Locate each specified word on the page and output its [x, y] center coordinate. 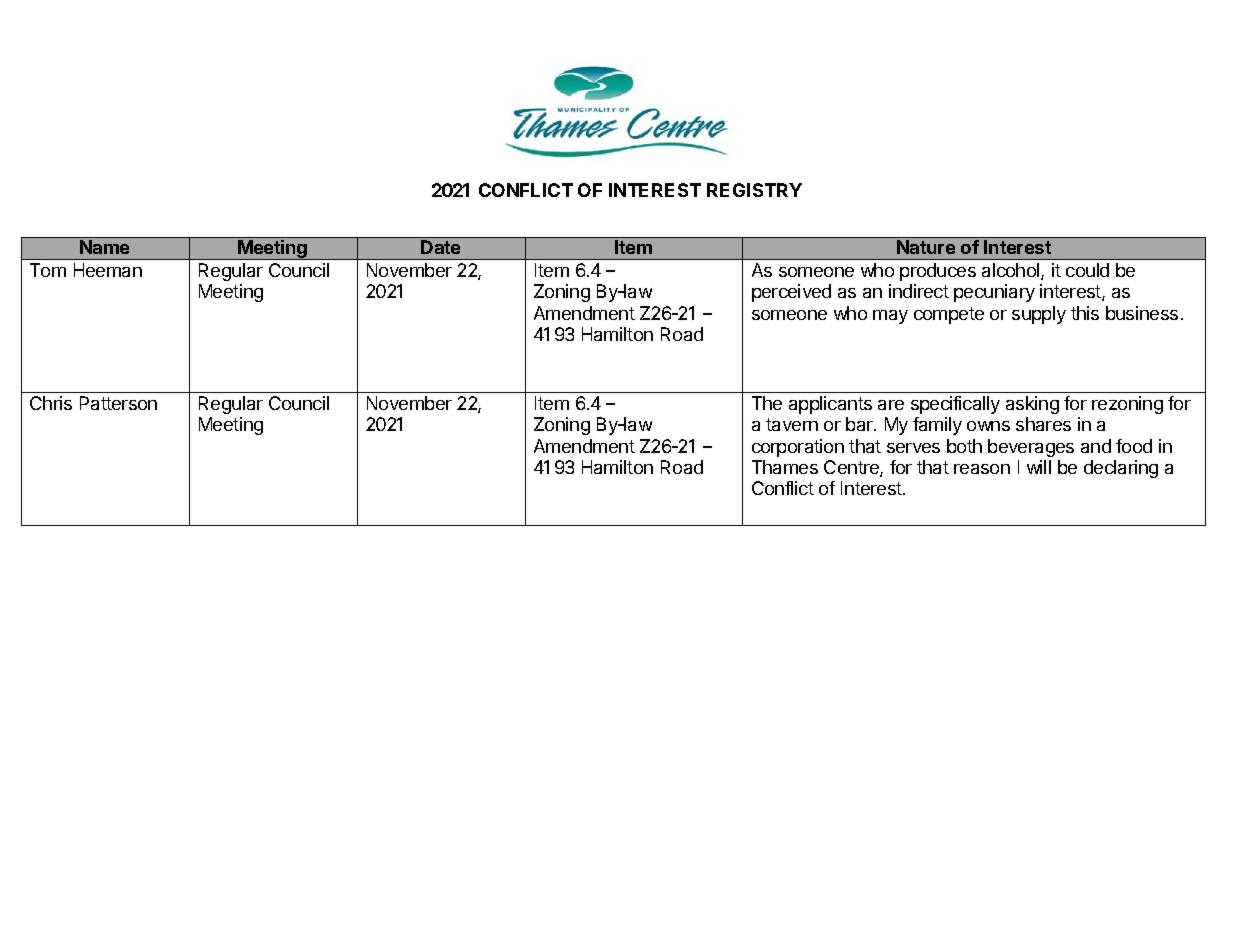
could [1087, 270]
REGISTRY [754, 190]
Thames [785, 467]
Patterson [118, 403]
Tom [48, 270]
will [1039, 467]
